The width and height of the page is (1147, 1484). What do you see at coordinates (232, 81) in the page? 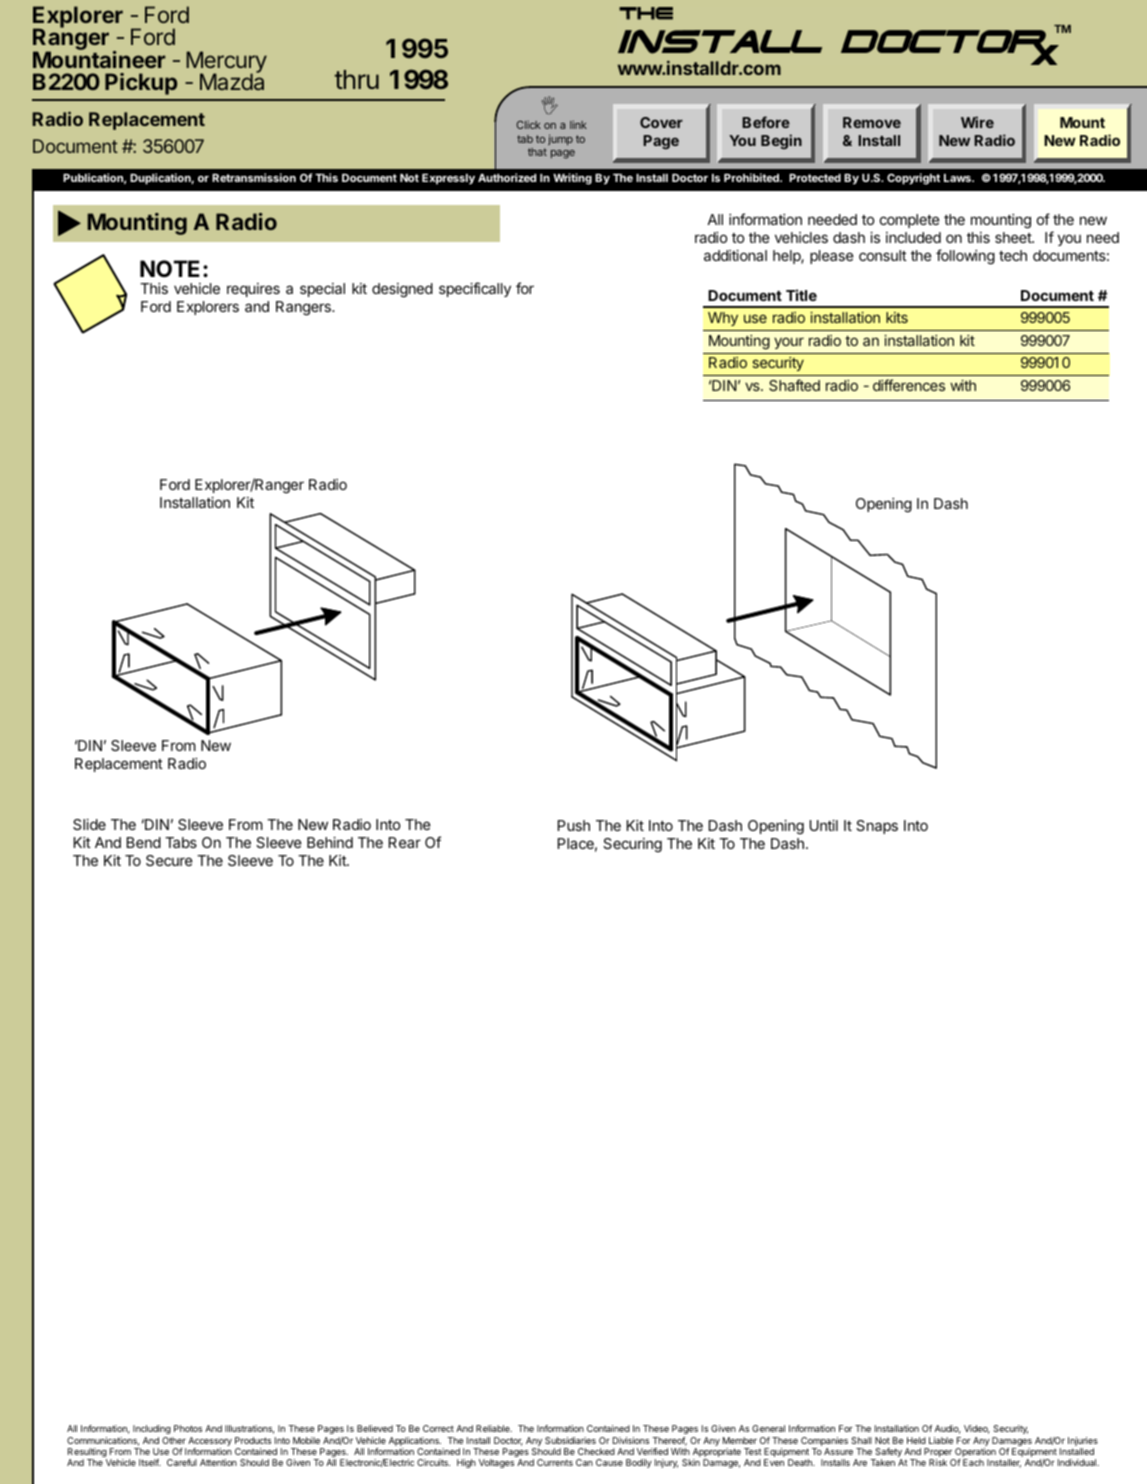
I see `Mazda` at bounding box center [232, 81].
